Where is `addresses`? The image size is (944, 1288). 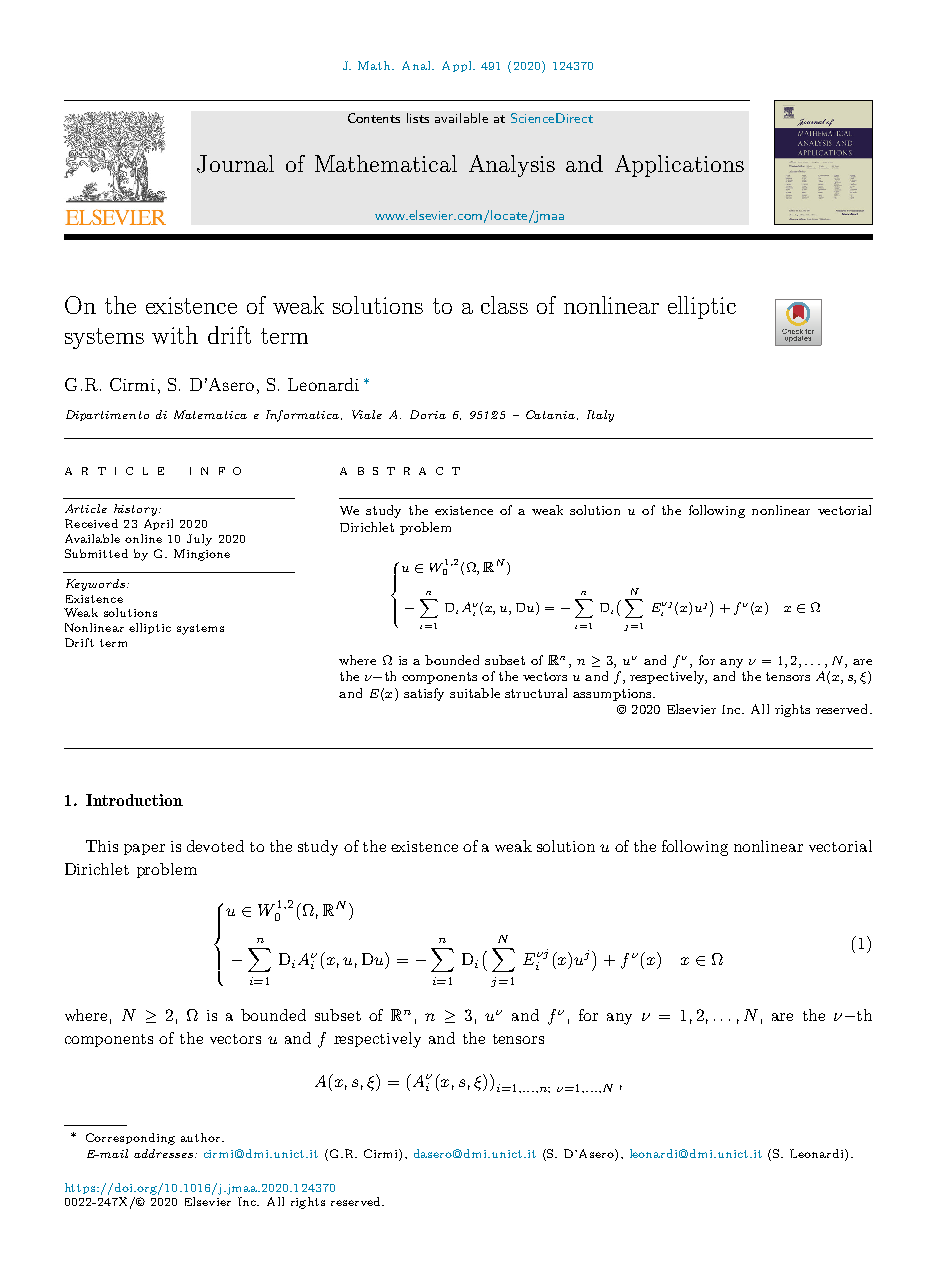 addresses is located at coordinates (163, 1153).
